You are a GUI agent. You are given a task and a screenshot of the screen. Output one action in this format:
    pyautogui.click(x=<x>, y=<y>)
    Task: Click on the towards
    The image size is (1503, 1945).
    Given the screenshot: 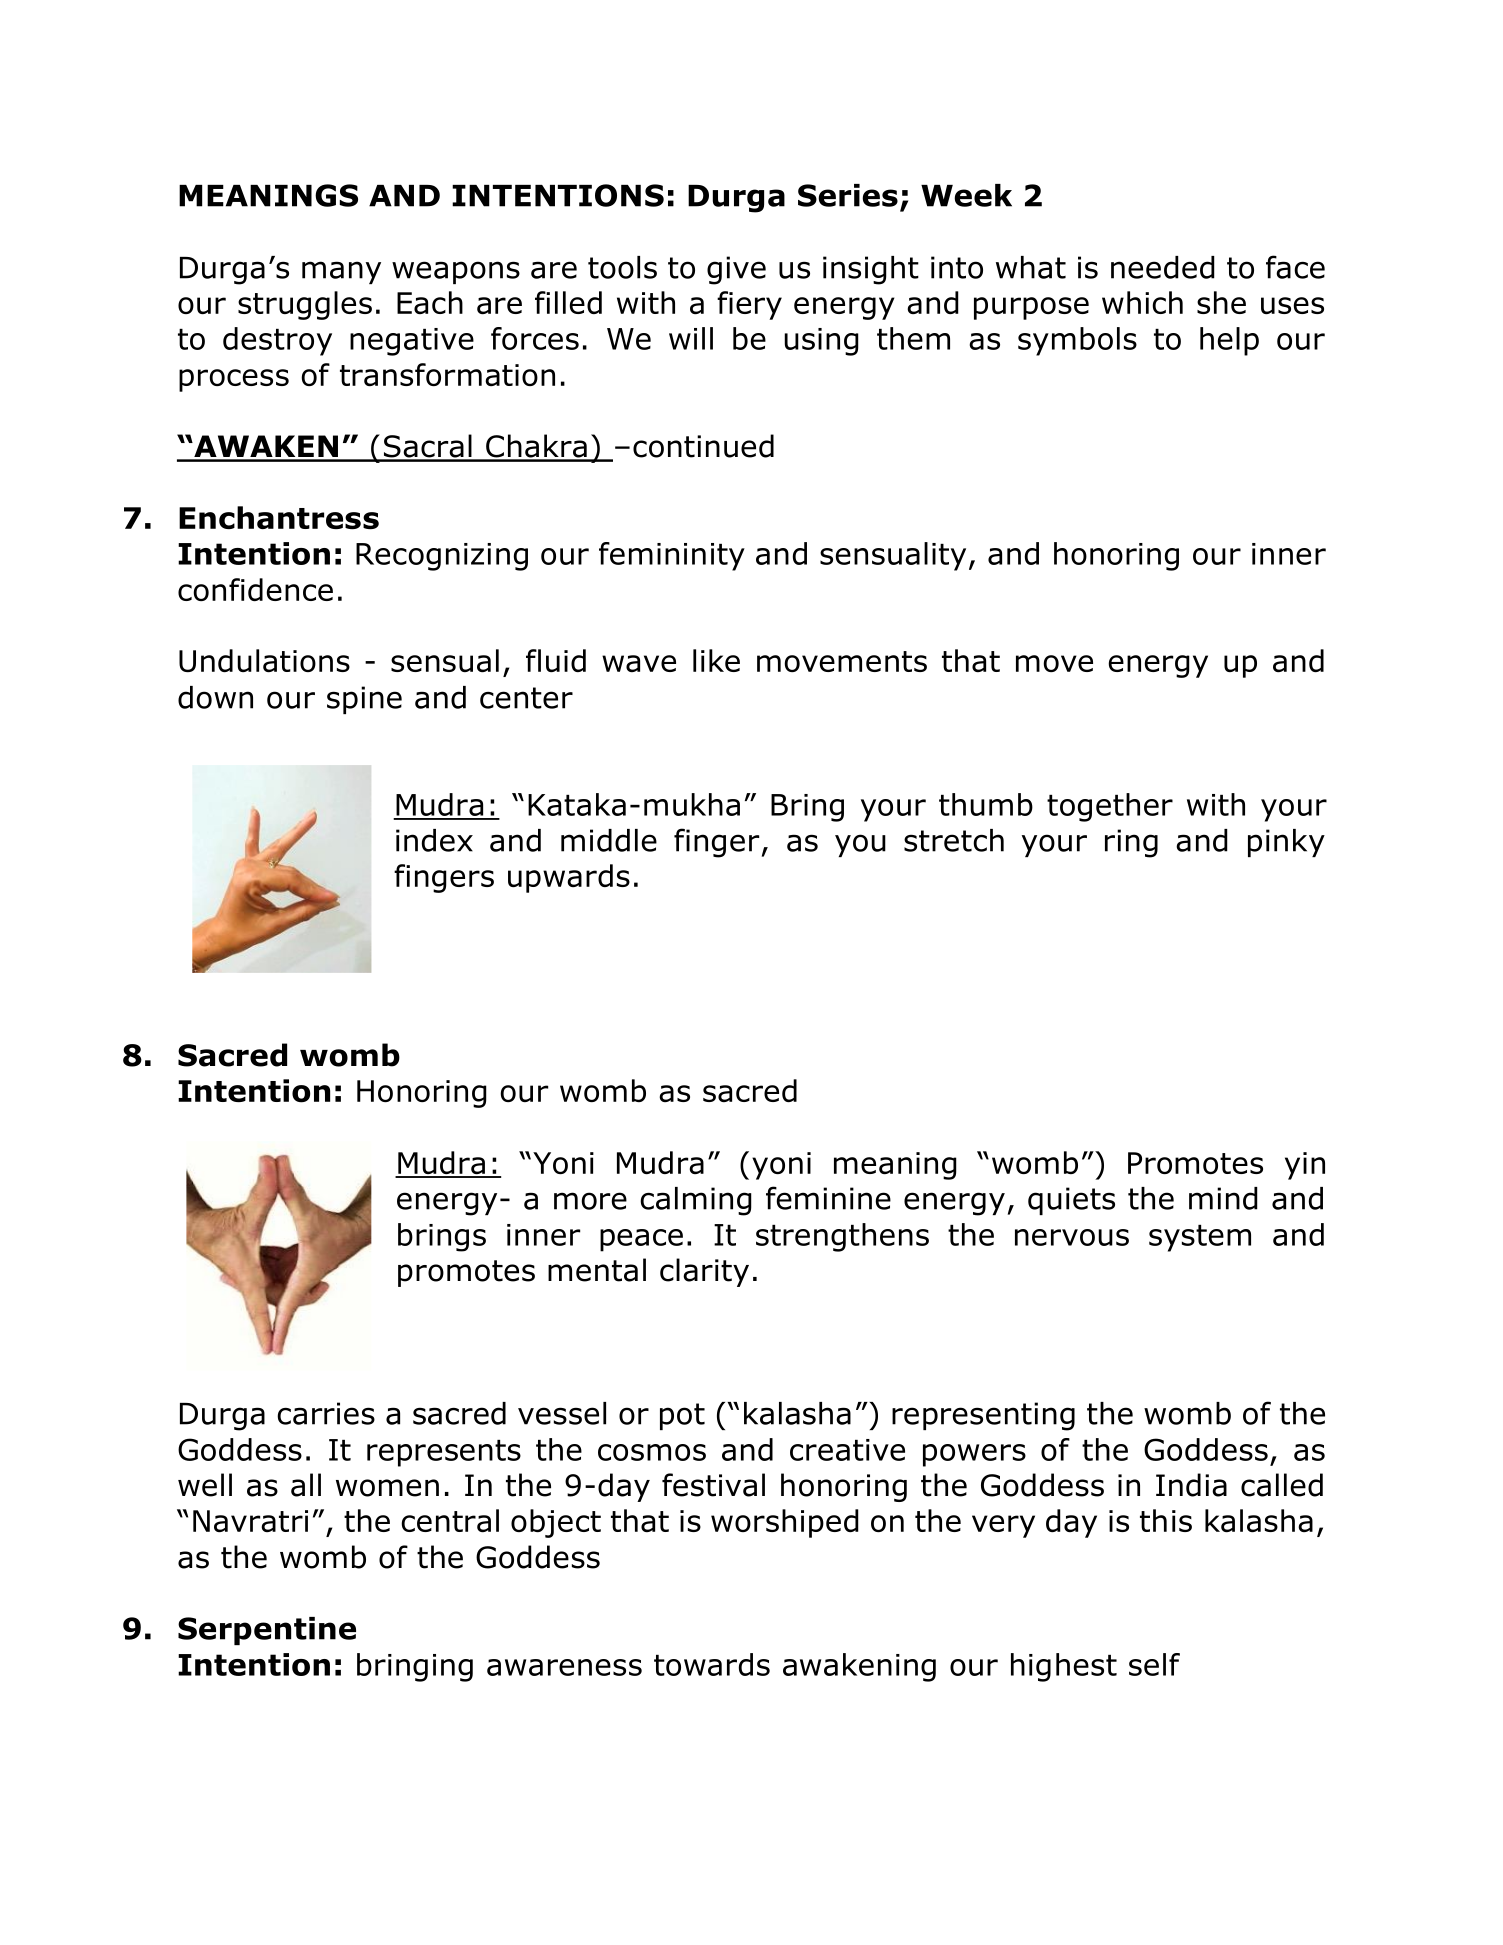 What is the action you would take?
    pyautogui.click(x=712, y=1664)
